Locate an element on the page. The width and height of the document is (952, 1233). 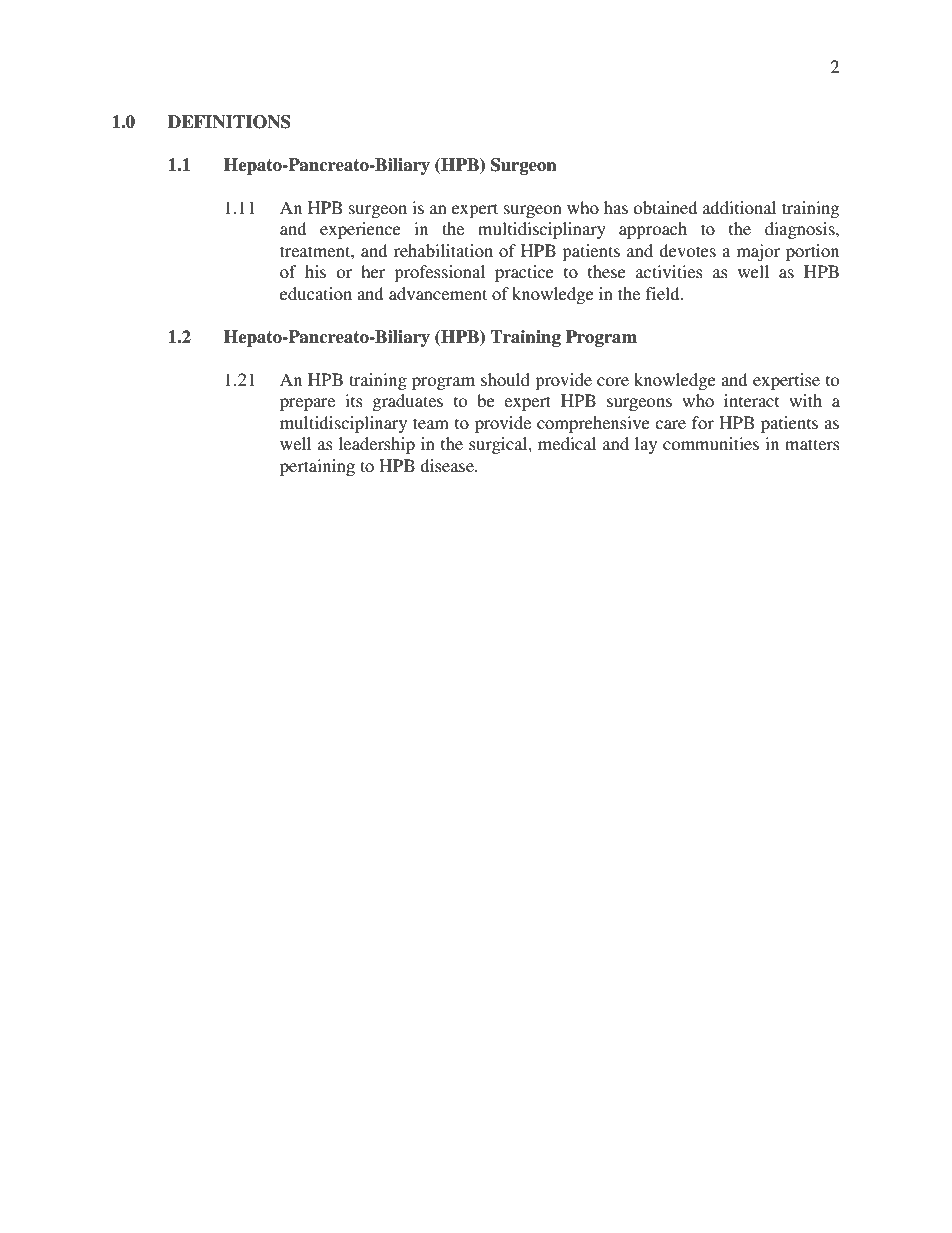
DEFINITIONS is located at coordinates (229, 122).
